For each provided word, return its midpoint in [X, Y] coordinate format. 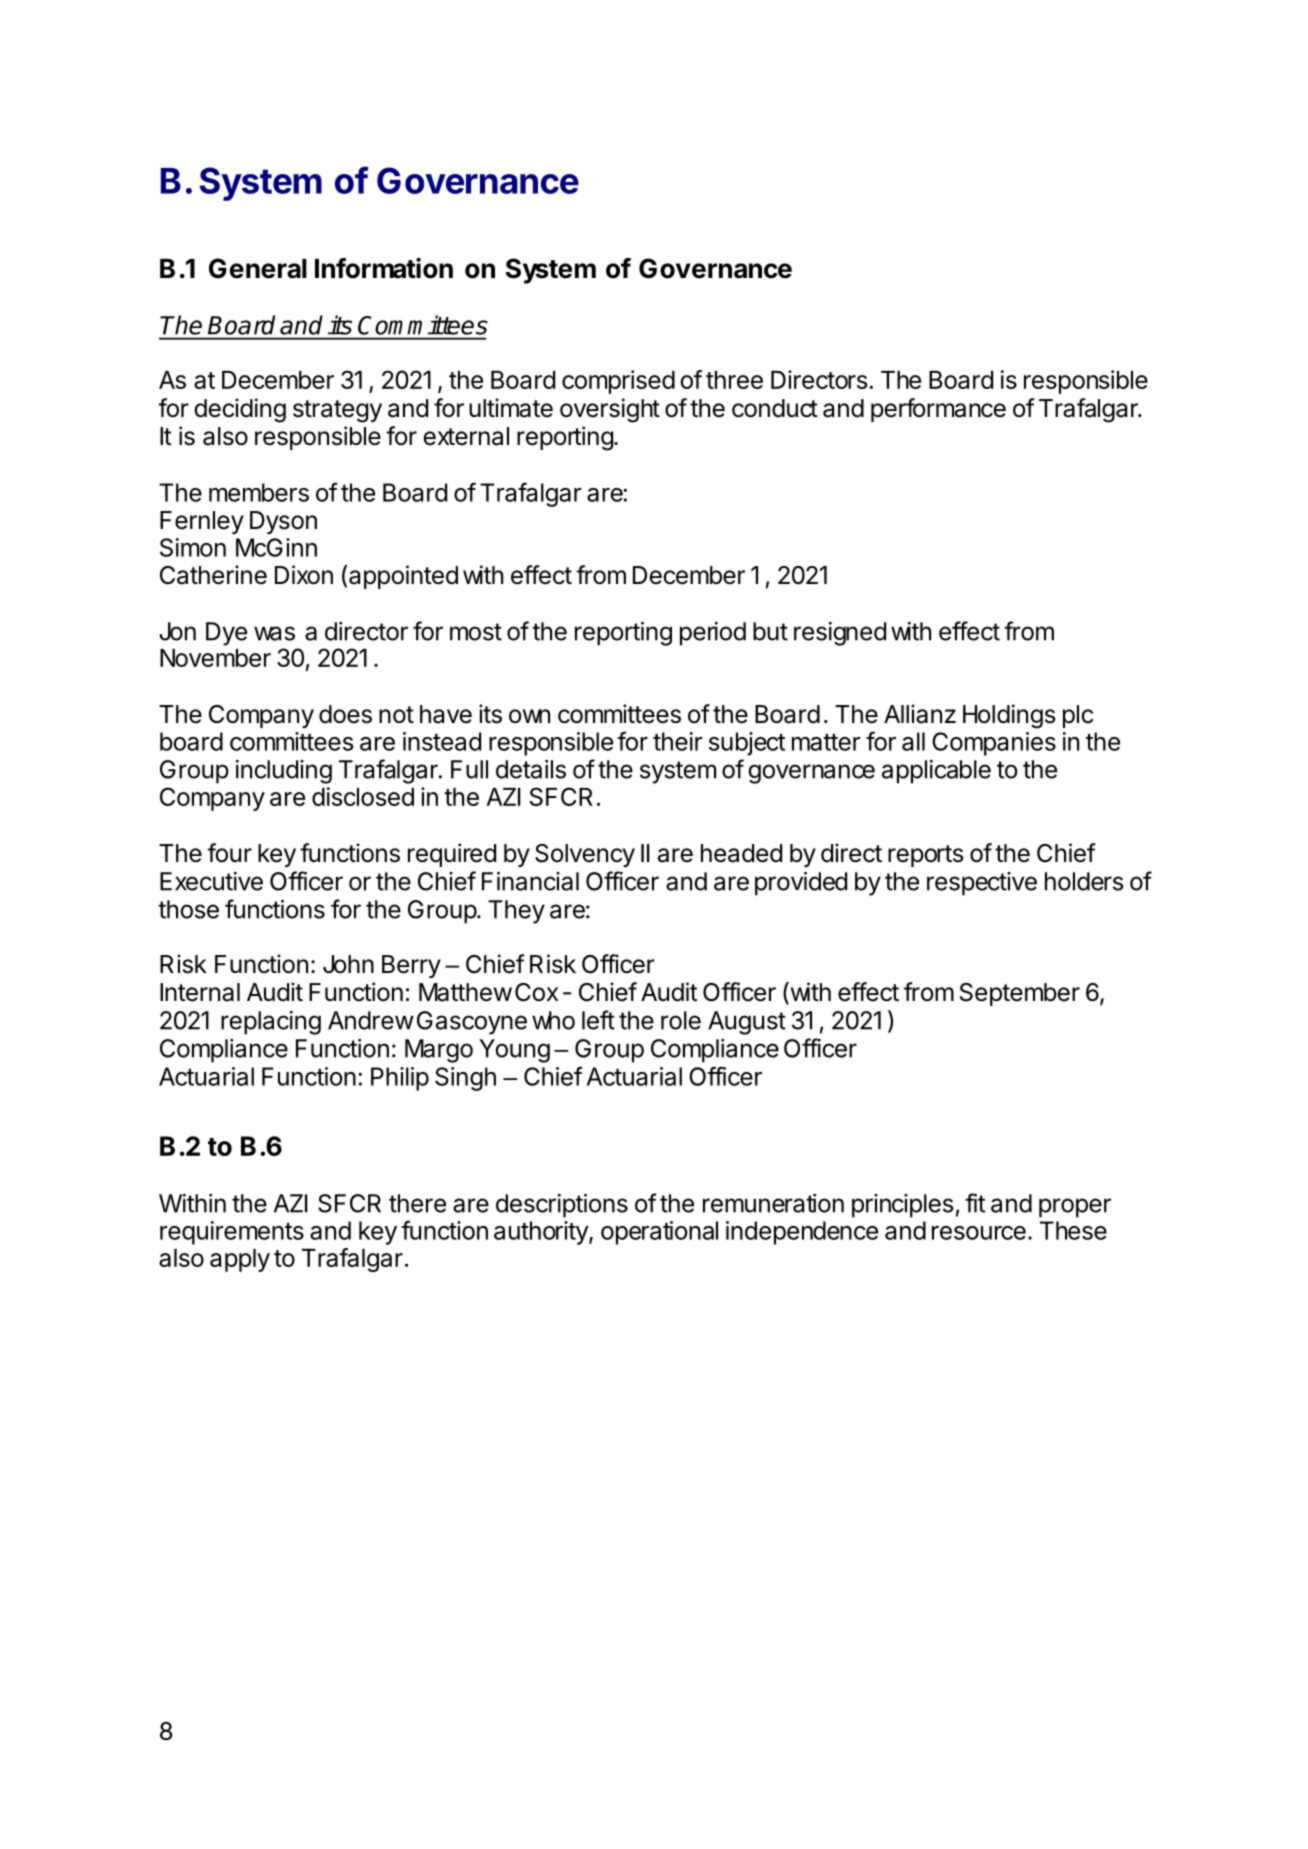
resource [979, 1233]
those [188, 909]
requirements [232, 1233]
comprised [618, 382]
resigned [840, 634]
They [516, 912]
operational [659, 1233]
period [713, 634]
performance [938, 410]
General [258, 268]
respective [982, 884]
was [274, 633]
